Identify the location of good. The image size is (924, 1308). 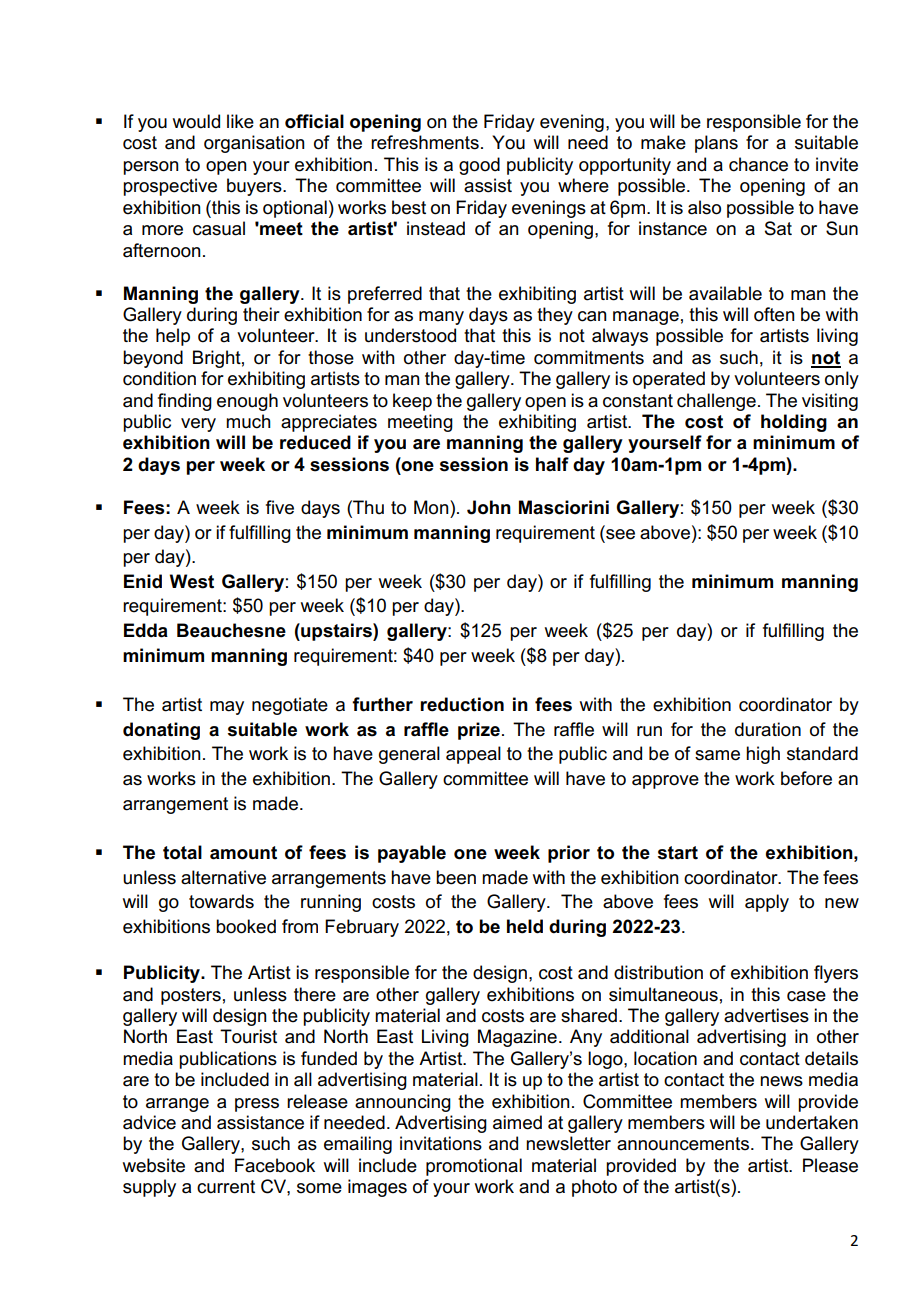
(479, 166).
